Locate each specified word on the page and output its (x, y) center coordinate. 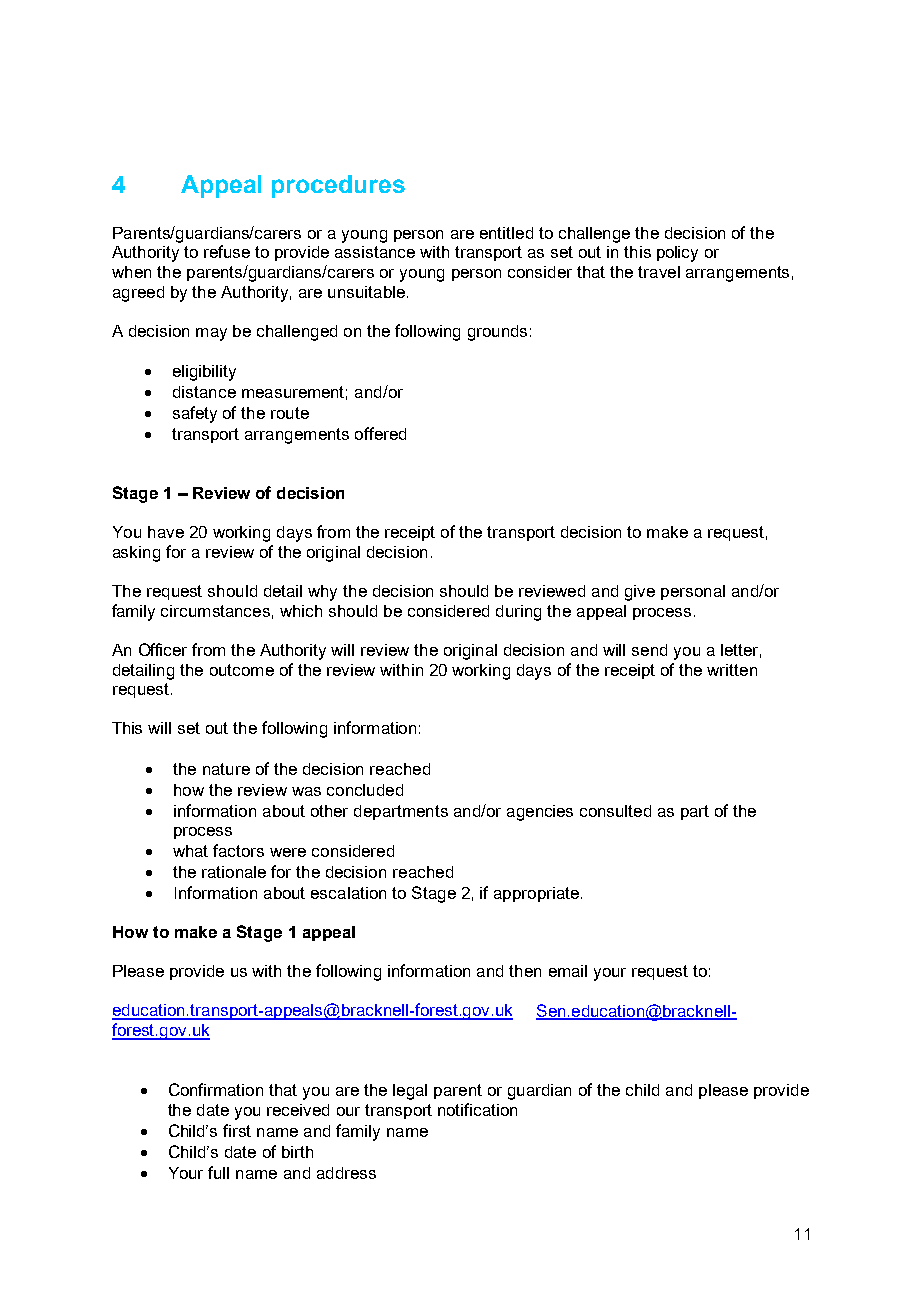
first (237, 1130)
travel (659, 272)
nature (226, 769)
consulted (615, 811)
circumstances (215, 611)
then (525, 971)
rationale (234, 872)
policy (677, 254)
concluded (365, 790)
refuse (227, 251)
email (568, 971)
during (518, 613)
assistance (375, 252)
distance (204, 392)
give (640, 593)
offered (380, 433)
